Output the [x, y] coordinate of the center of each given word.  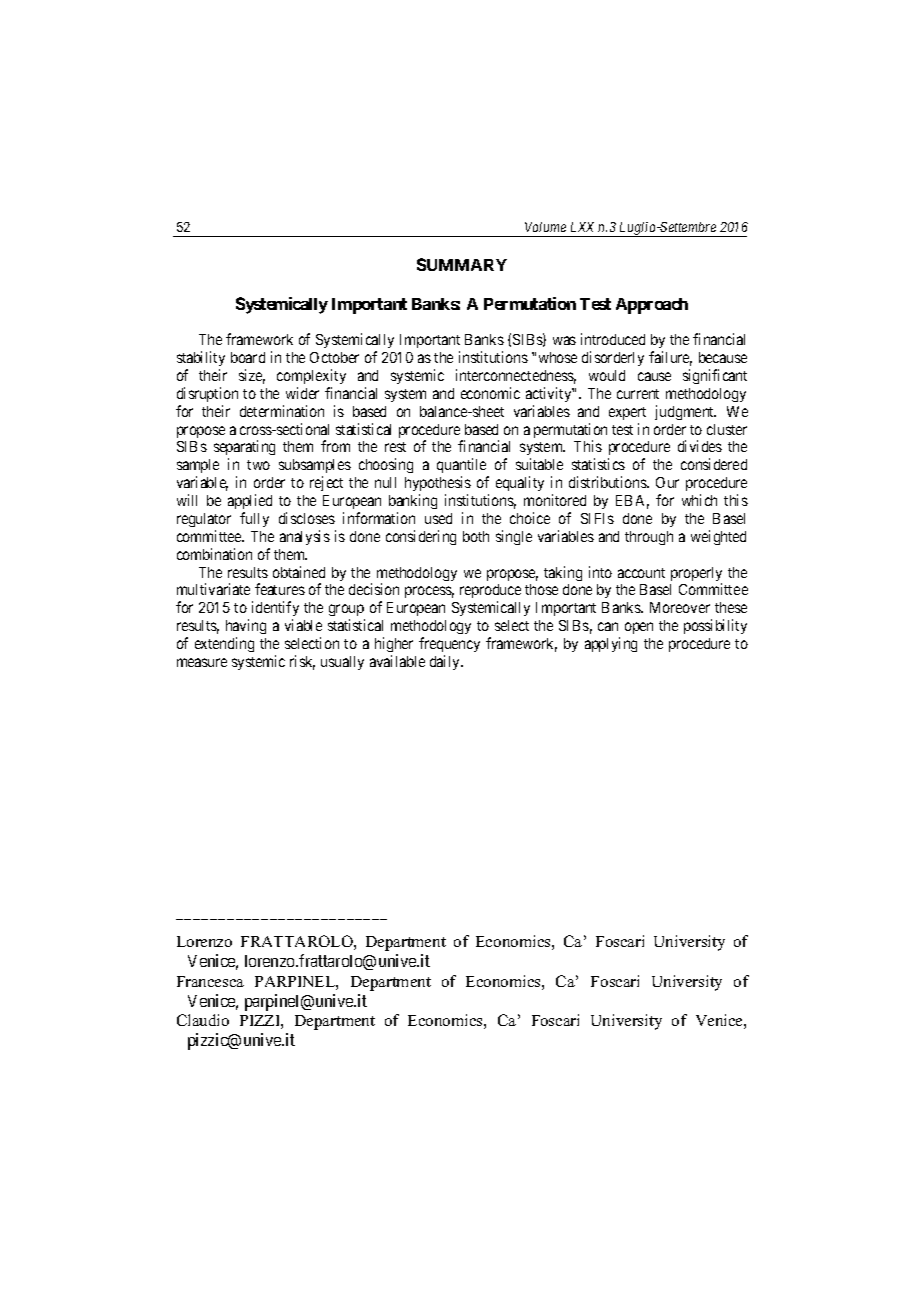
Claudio [203, 1020]
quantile [463, 467]
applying [611, 644]
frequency [449, 644]
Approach [652, 306]
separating [244, 449]
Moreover [680, 607]
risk [302, 662]
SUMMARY [462, 264]
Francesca [210, 981]
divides [700, 446]
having [246, 628]
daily [446, 662]
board [248, 357]
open [639, 628]
